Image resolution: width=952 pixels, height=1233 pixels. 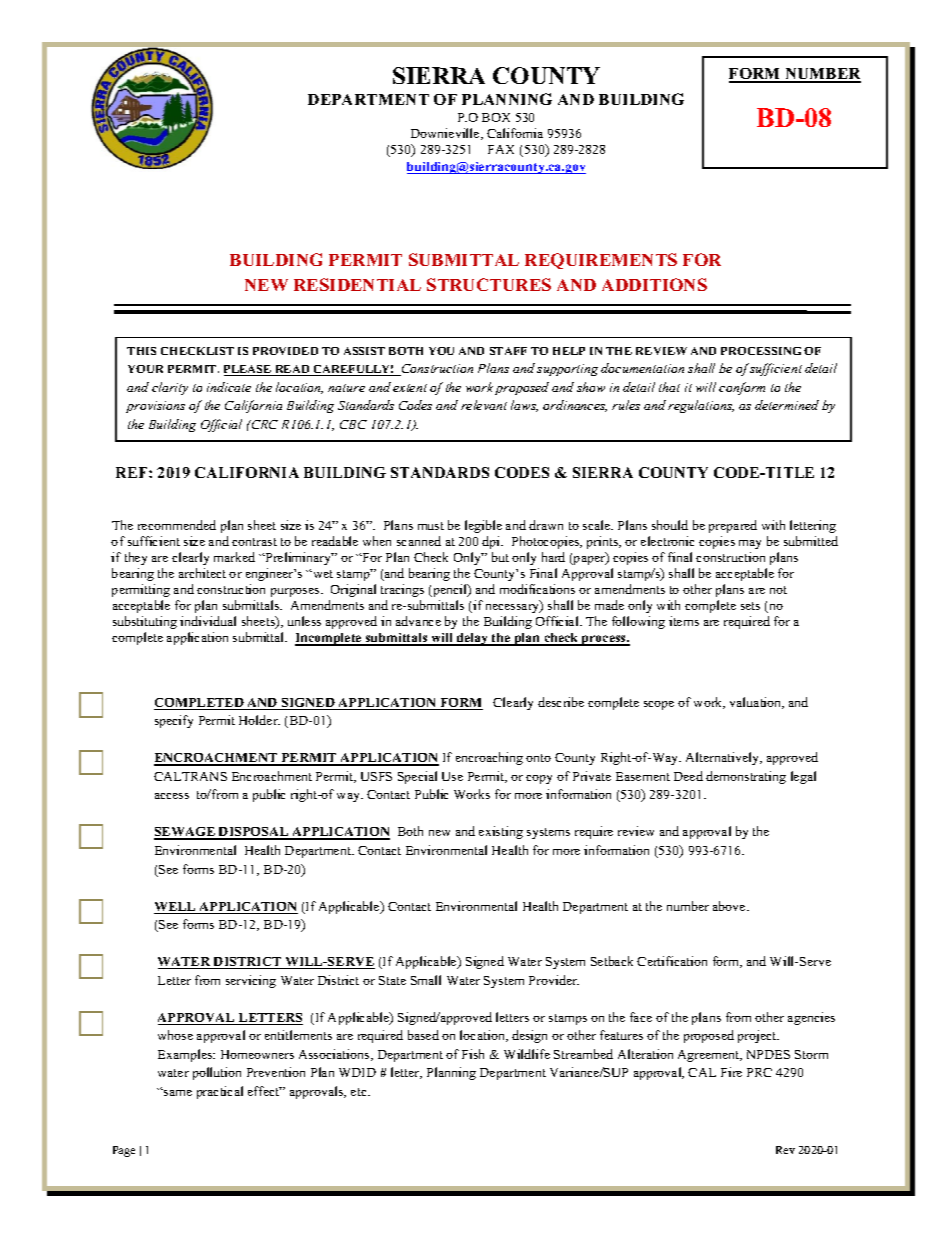 I want to click on RESIDENTIAL, so click(x=357, y=284).
